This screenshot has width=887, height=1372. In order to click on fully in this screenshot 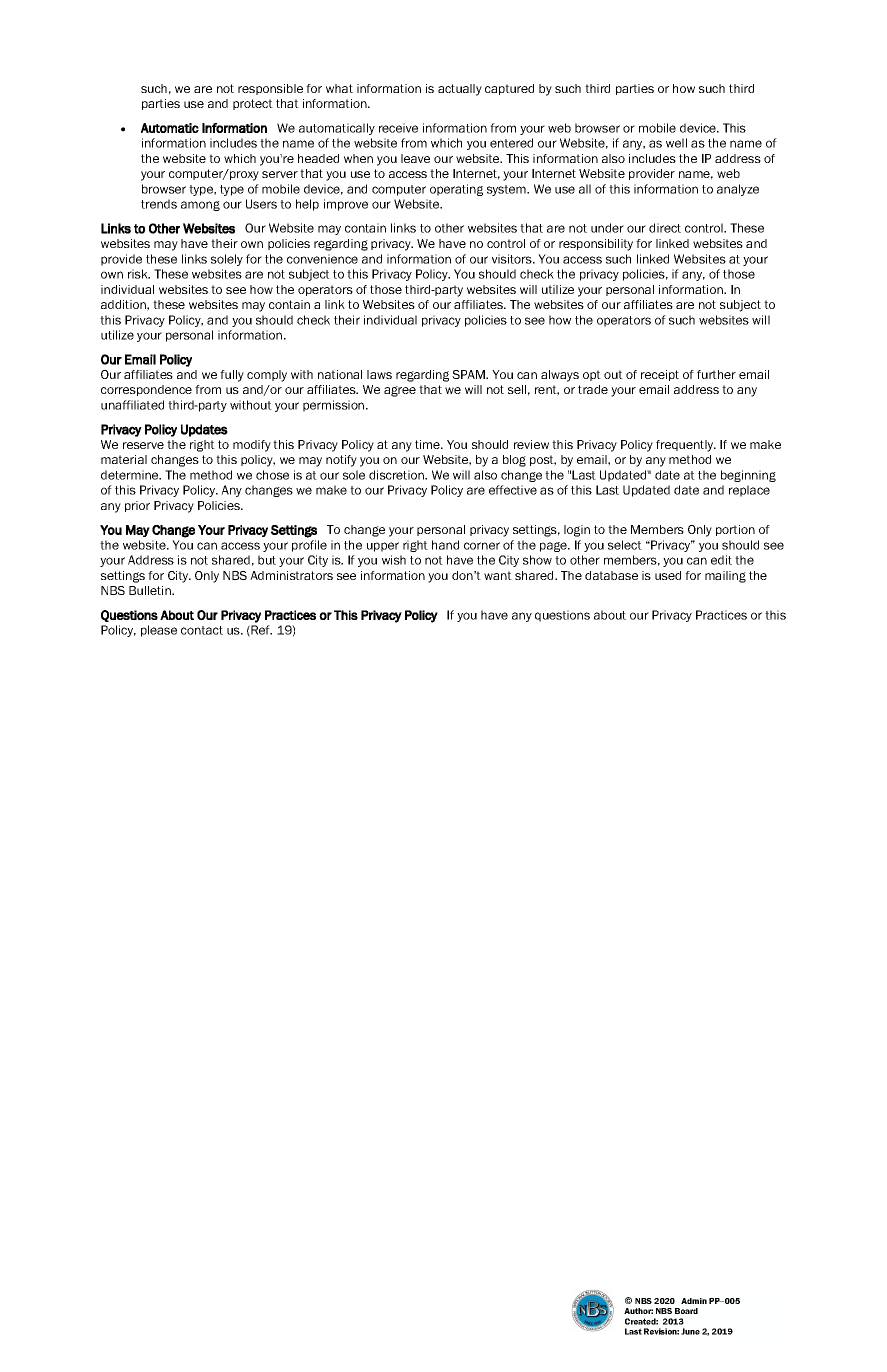, I will do `click(232, 376)`.
